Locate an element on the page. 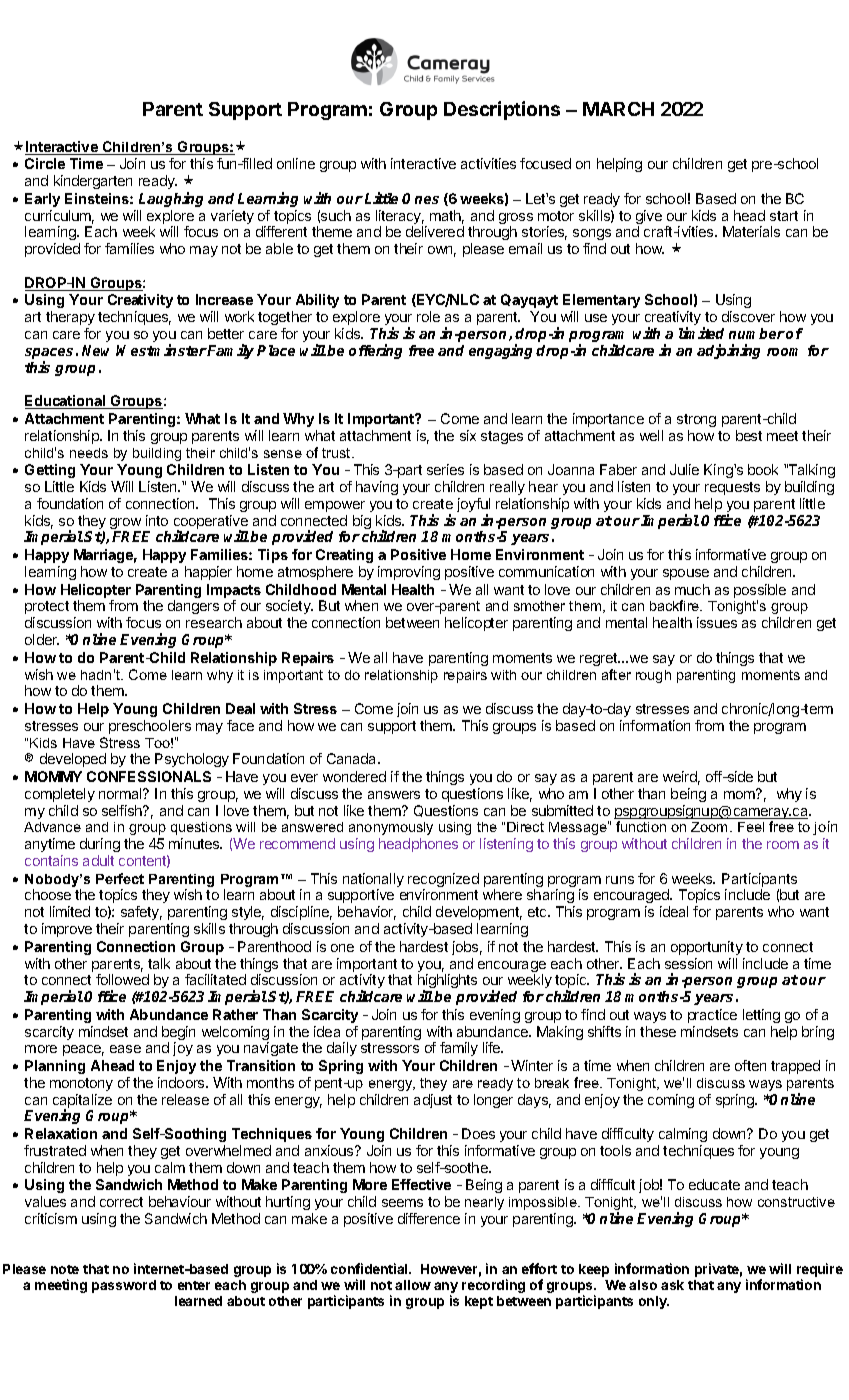 This image has height=1400, width=849. kindergarten is located at coordinates (93, 182).
